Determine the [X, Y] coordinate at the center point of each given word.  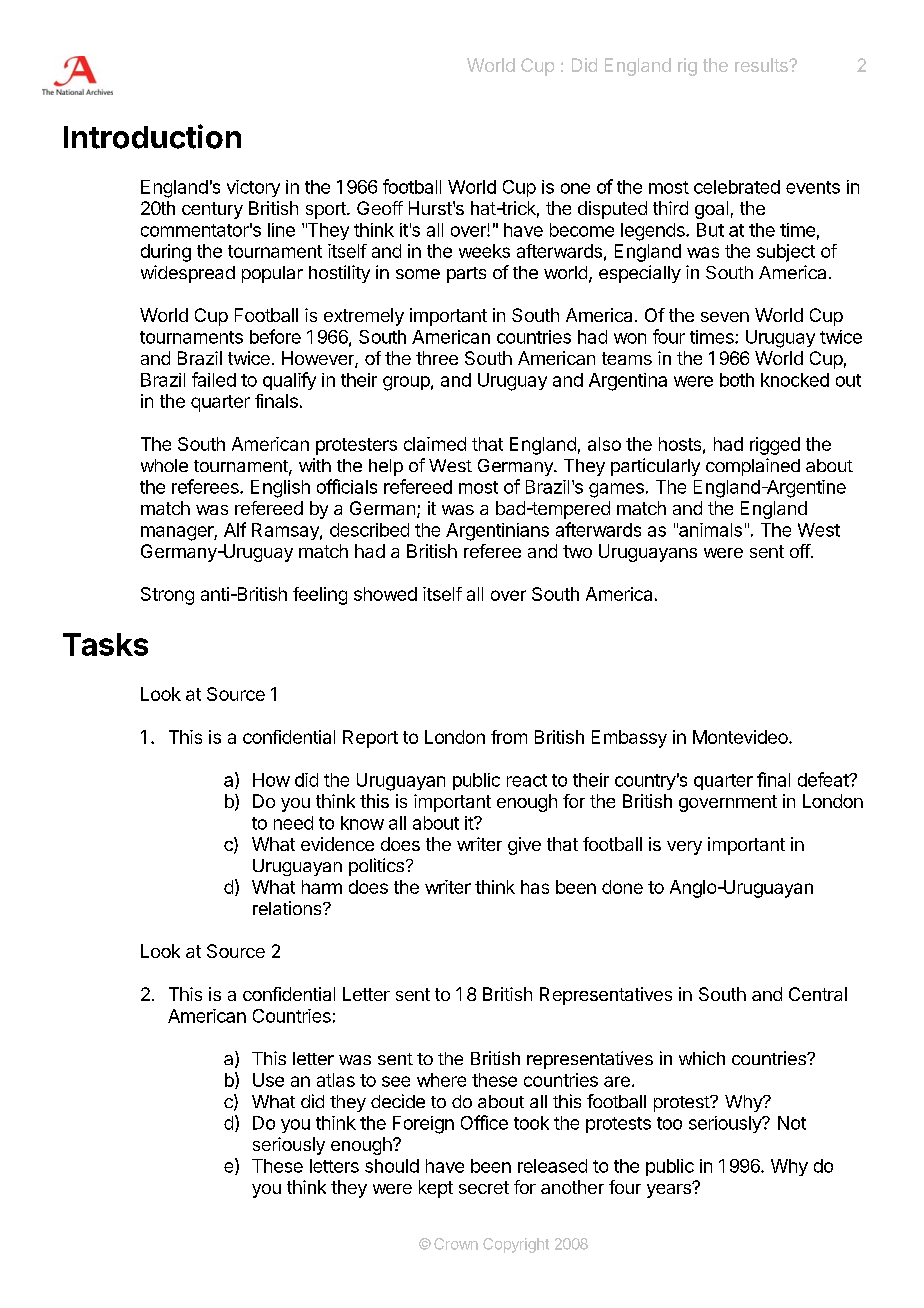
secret [484, 1187]
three [437, 358]
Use [268, 1080]
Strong [167, 596]
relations [288, 908]
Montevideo [741, 737]
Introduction [152, 136]
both [737, 380]
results [762, 65]
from [509, 737]
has [535, 887]
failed [214, 379]
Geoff [380, 208]
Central [818, 994]
